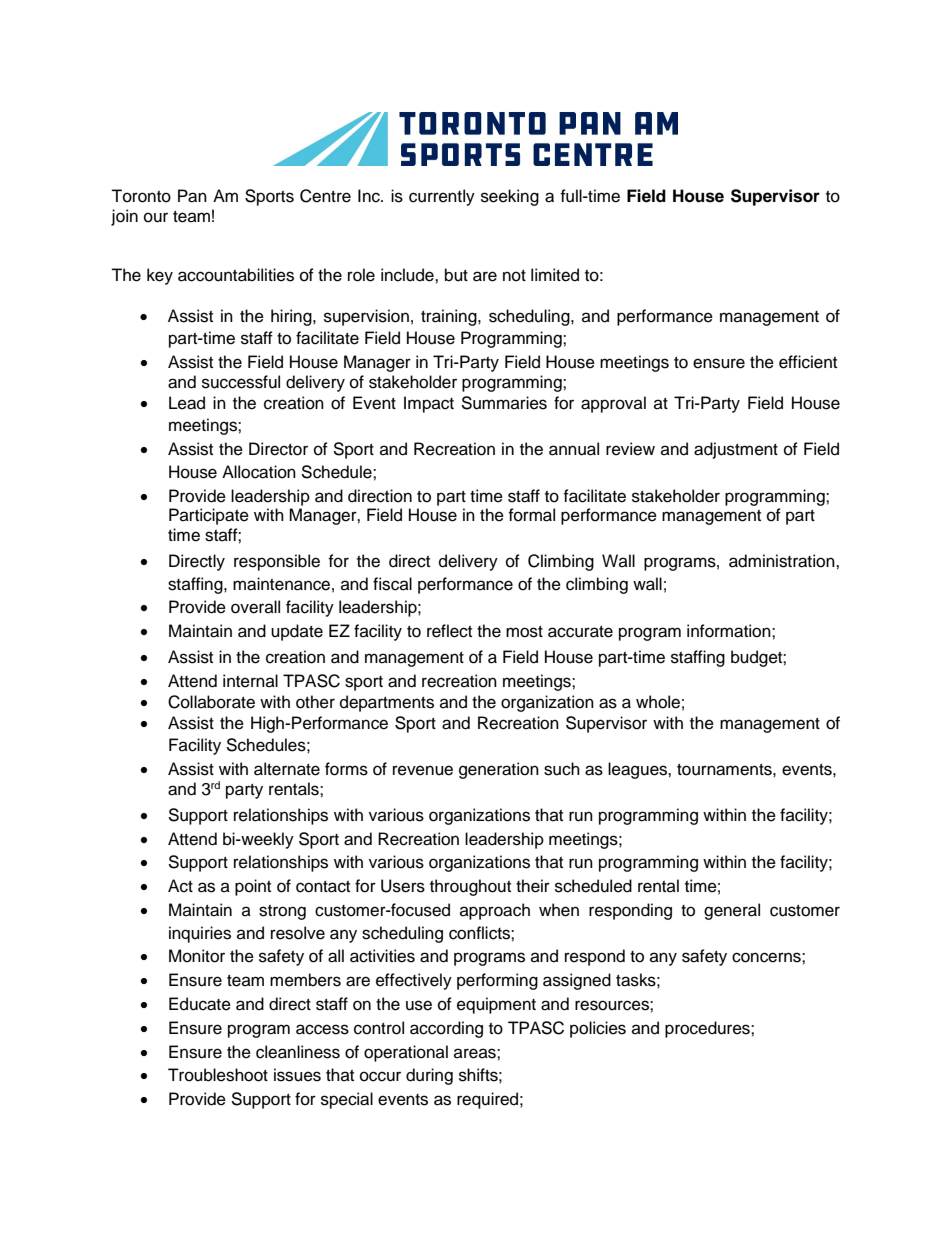 The height and width of the screenshot is (1233, 952). What do you see at coordinates (783, 561) in the screenshot?
I see `administration` at bounding box center [783, 561].
